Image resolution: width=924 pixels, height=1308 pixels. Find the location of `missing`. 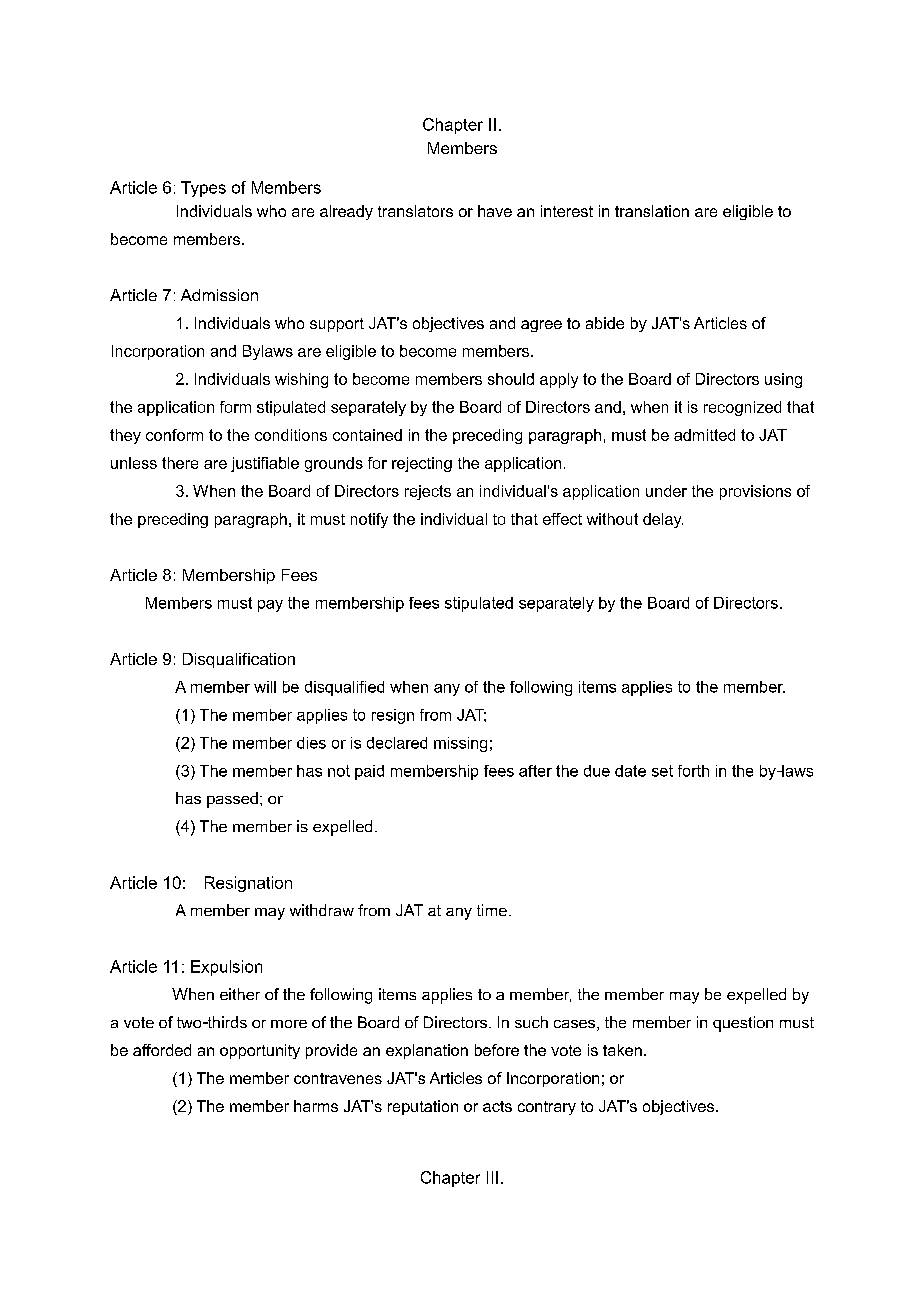

missing is located at coordinates (460, 744).
